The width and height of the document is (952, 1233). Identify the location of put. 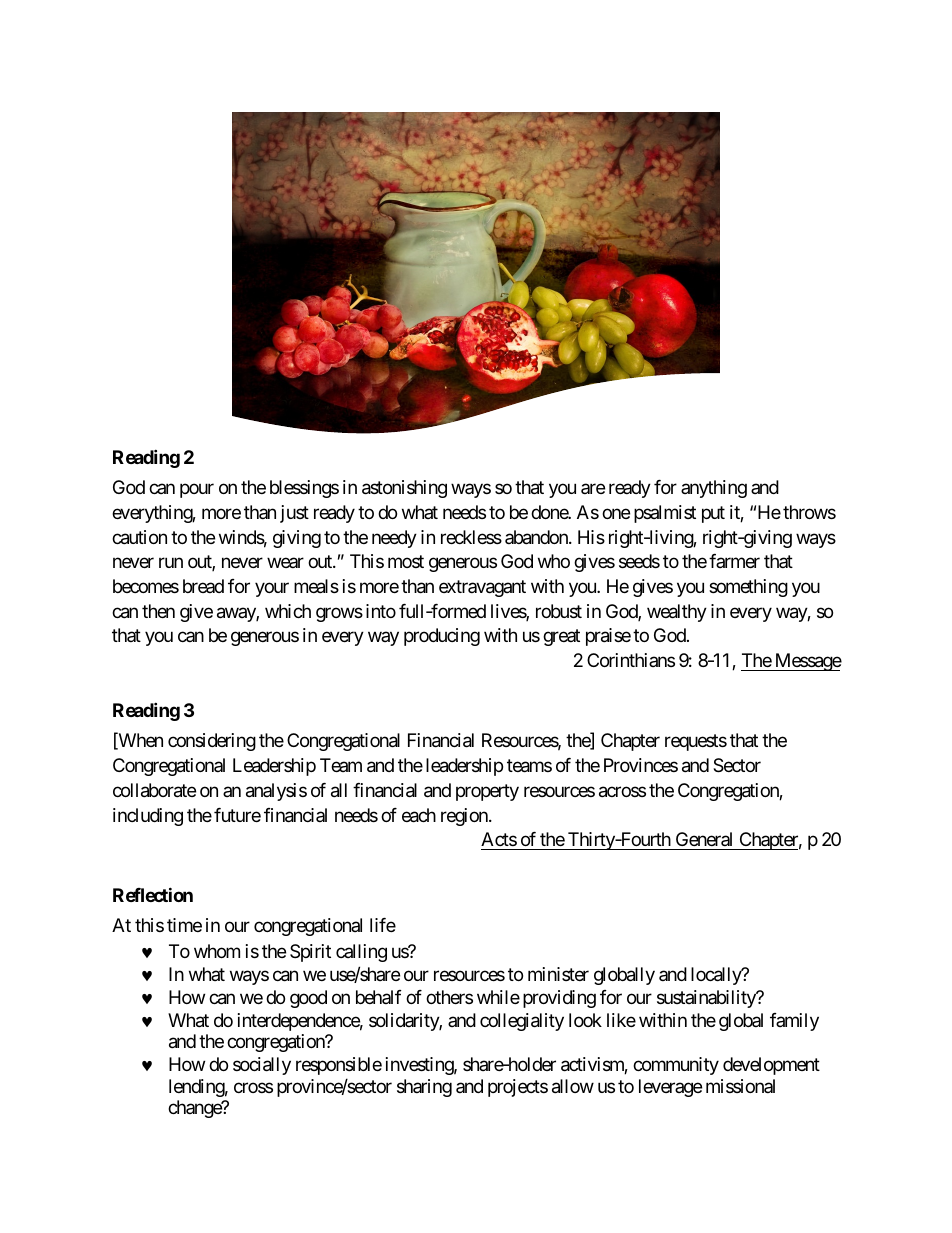
(713, 514).
